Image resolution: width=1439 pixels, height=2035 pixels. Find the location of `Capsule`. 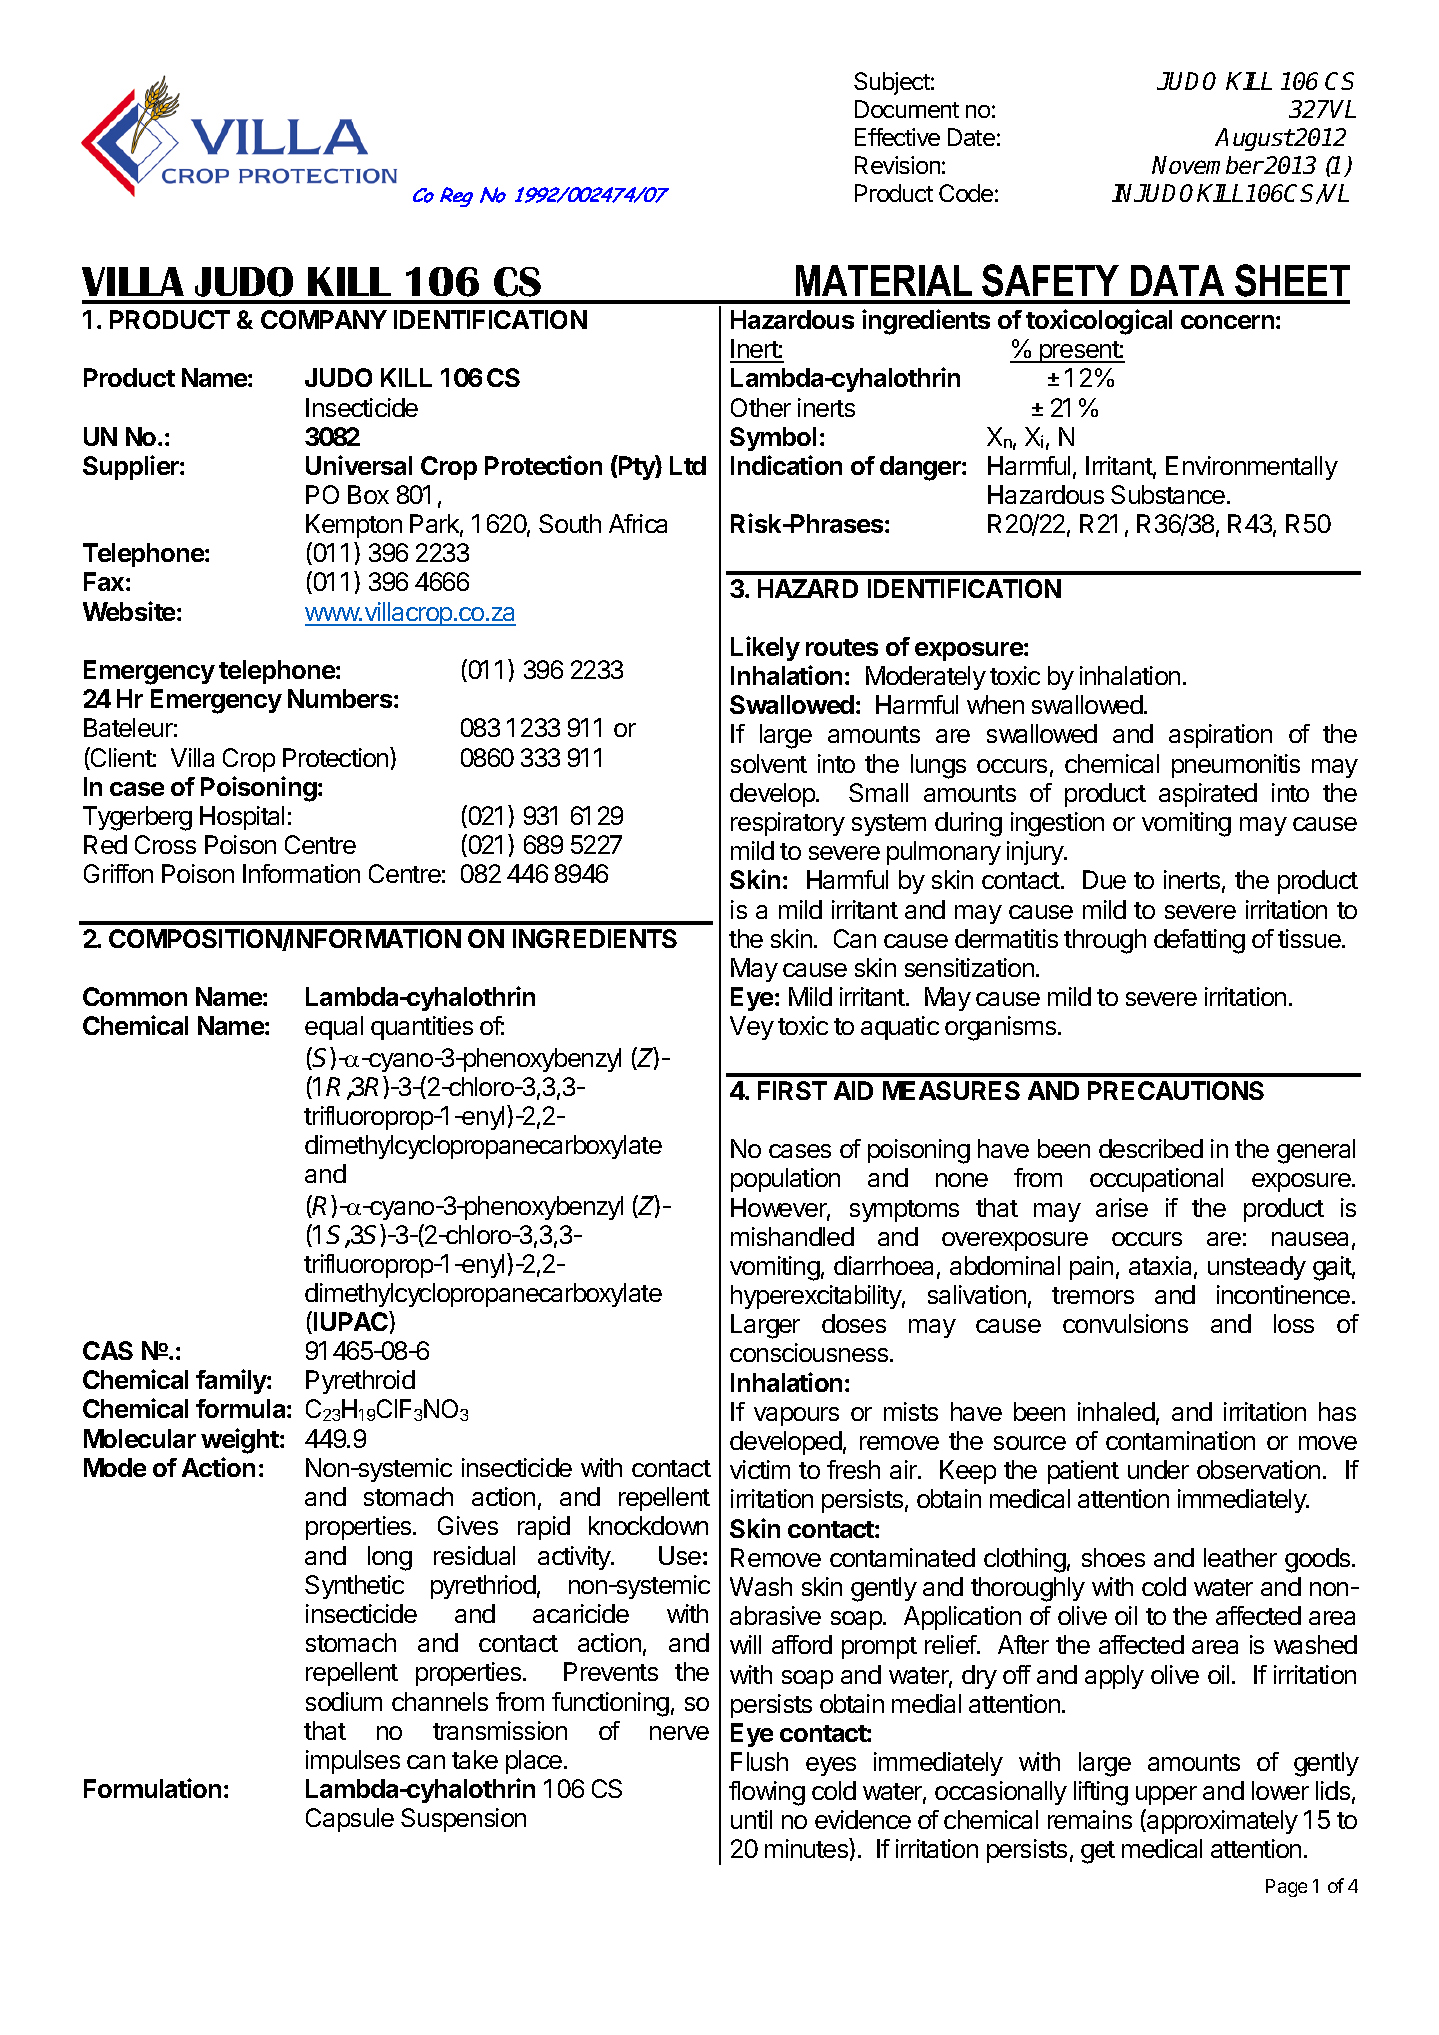

Capsule is located at coordinates (350, 1820).
